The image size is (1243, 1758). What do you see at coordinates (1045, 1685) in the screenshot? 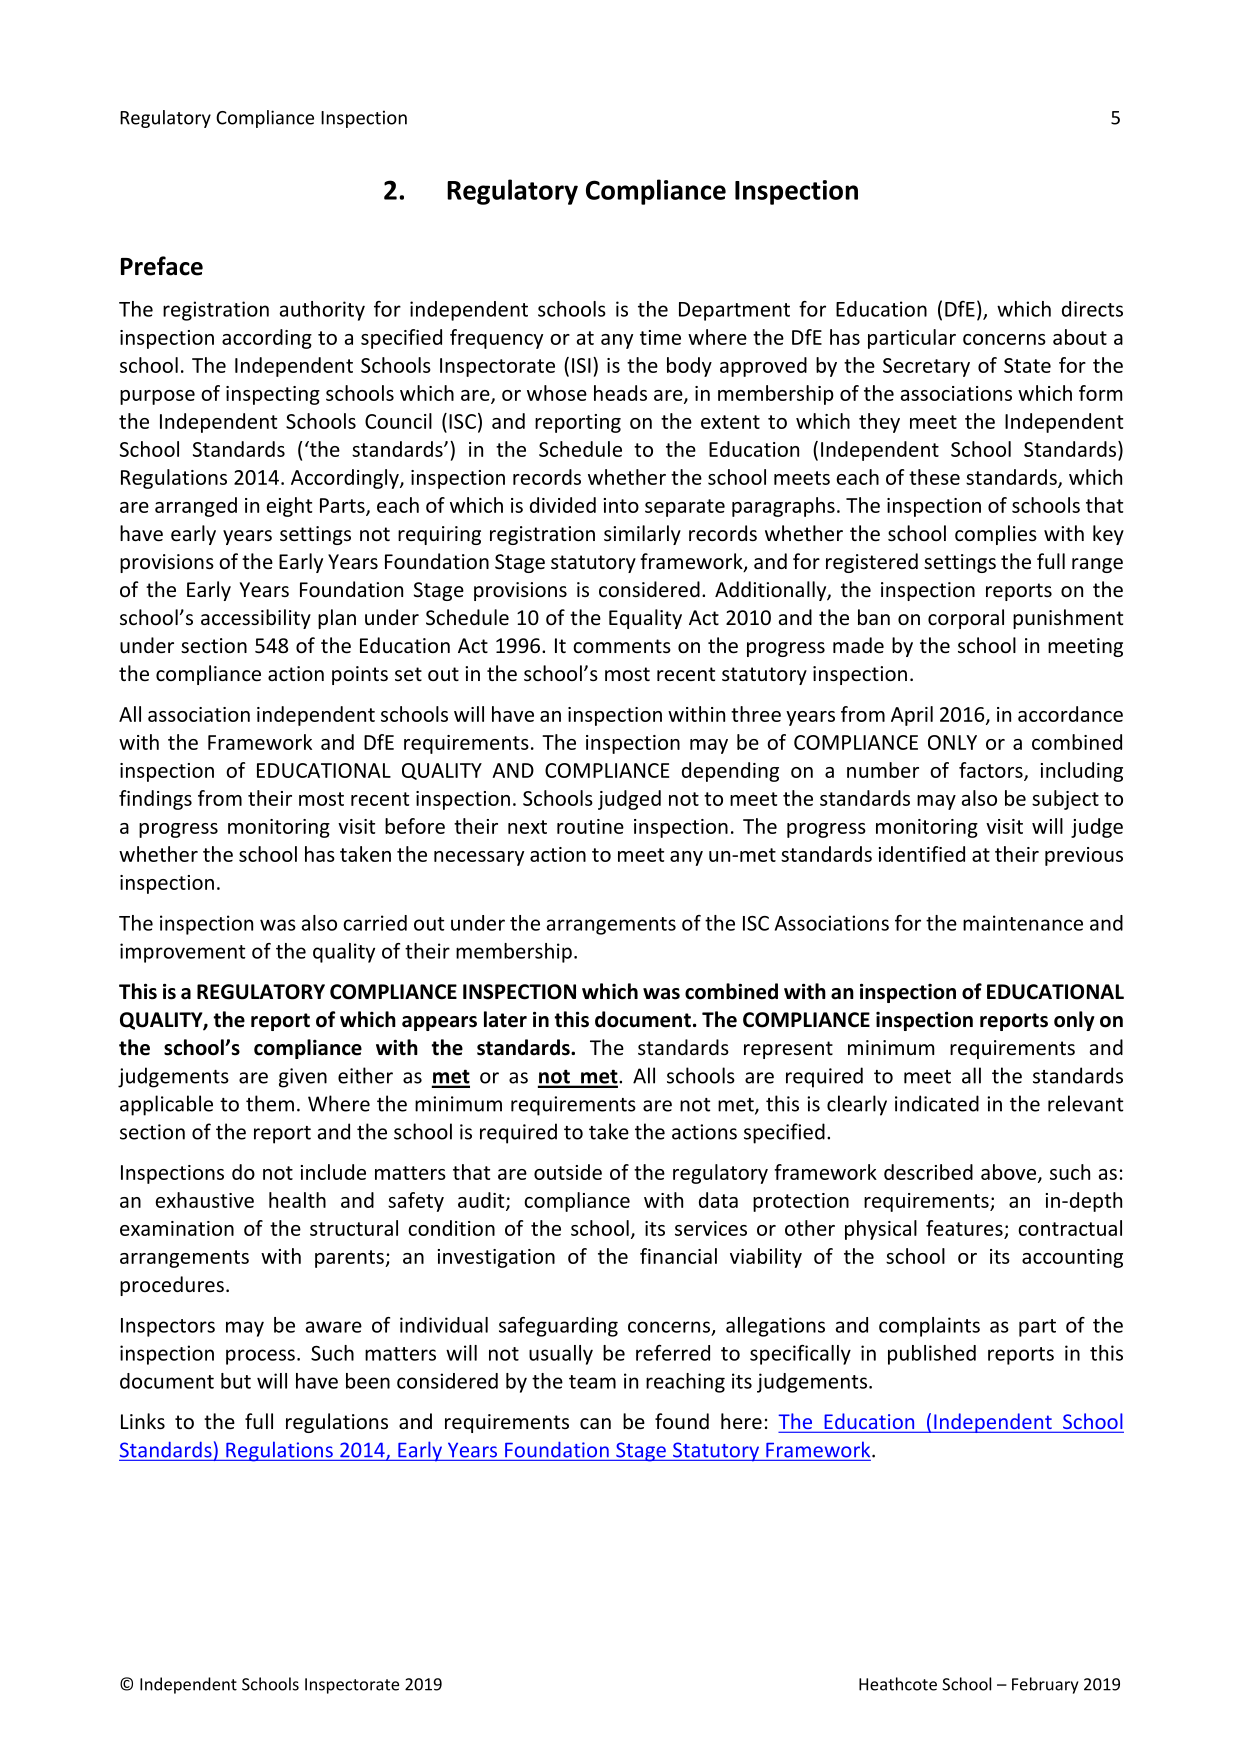
I see `February` at bounding box center [1045, 1685].
